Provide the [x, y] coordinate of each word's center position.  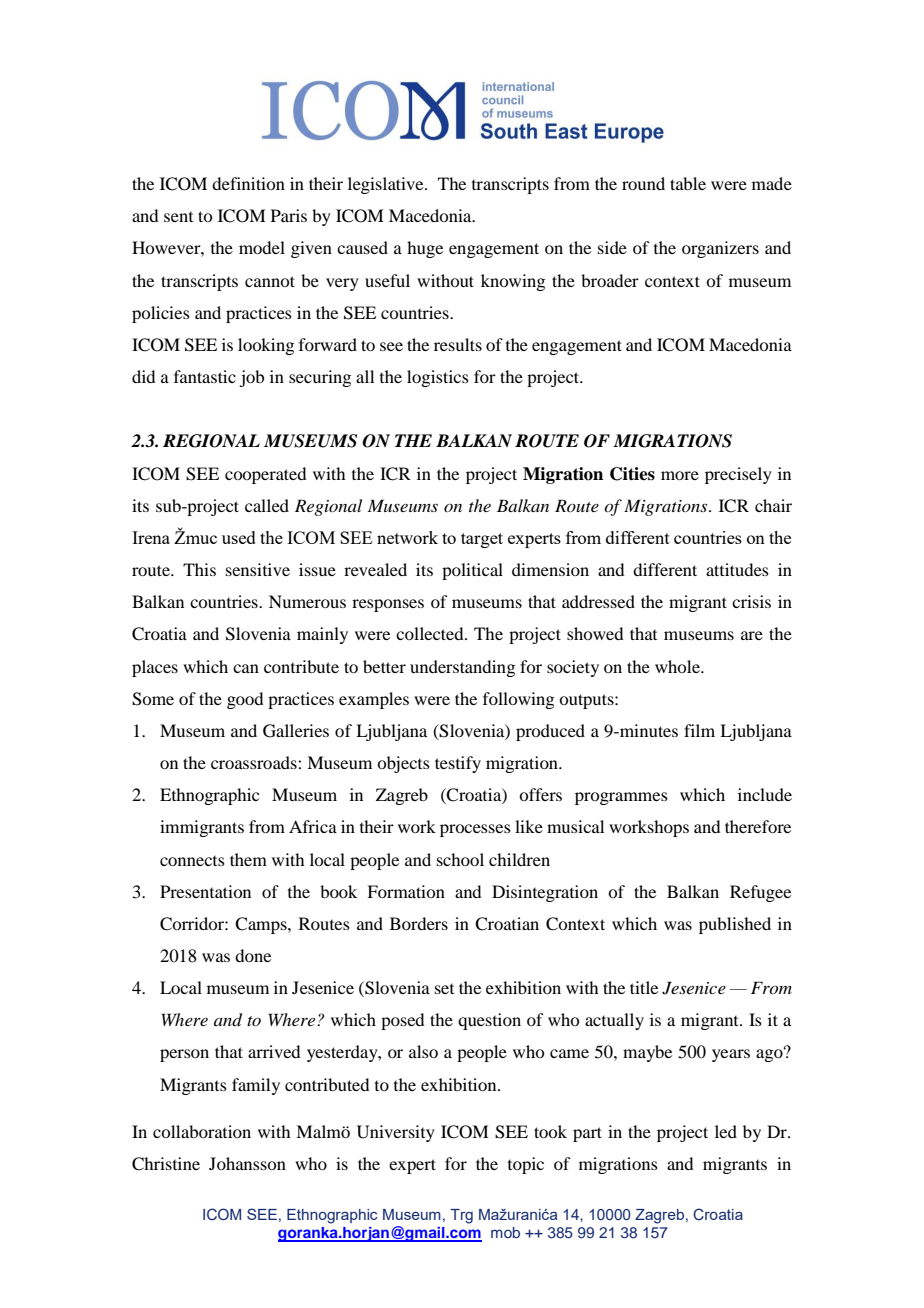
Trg [461, 1216]
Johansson [247, 1163]
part [587, 1134]
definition [248, 183]
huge [425, 249]
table [688, 183]
